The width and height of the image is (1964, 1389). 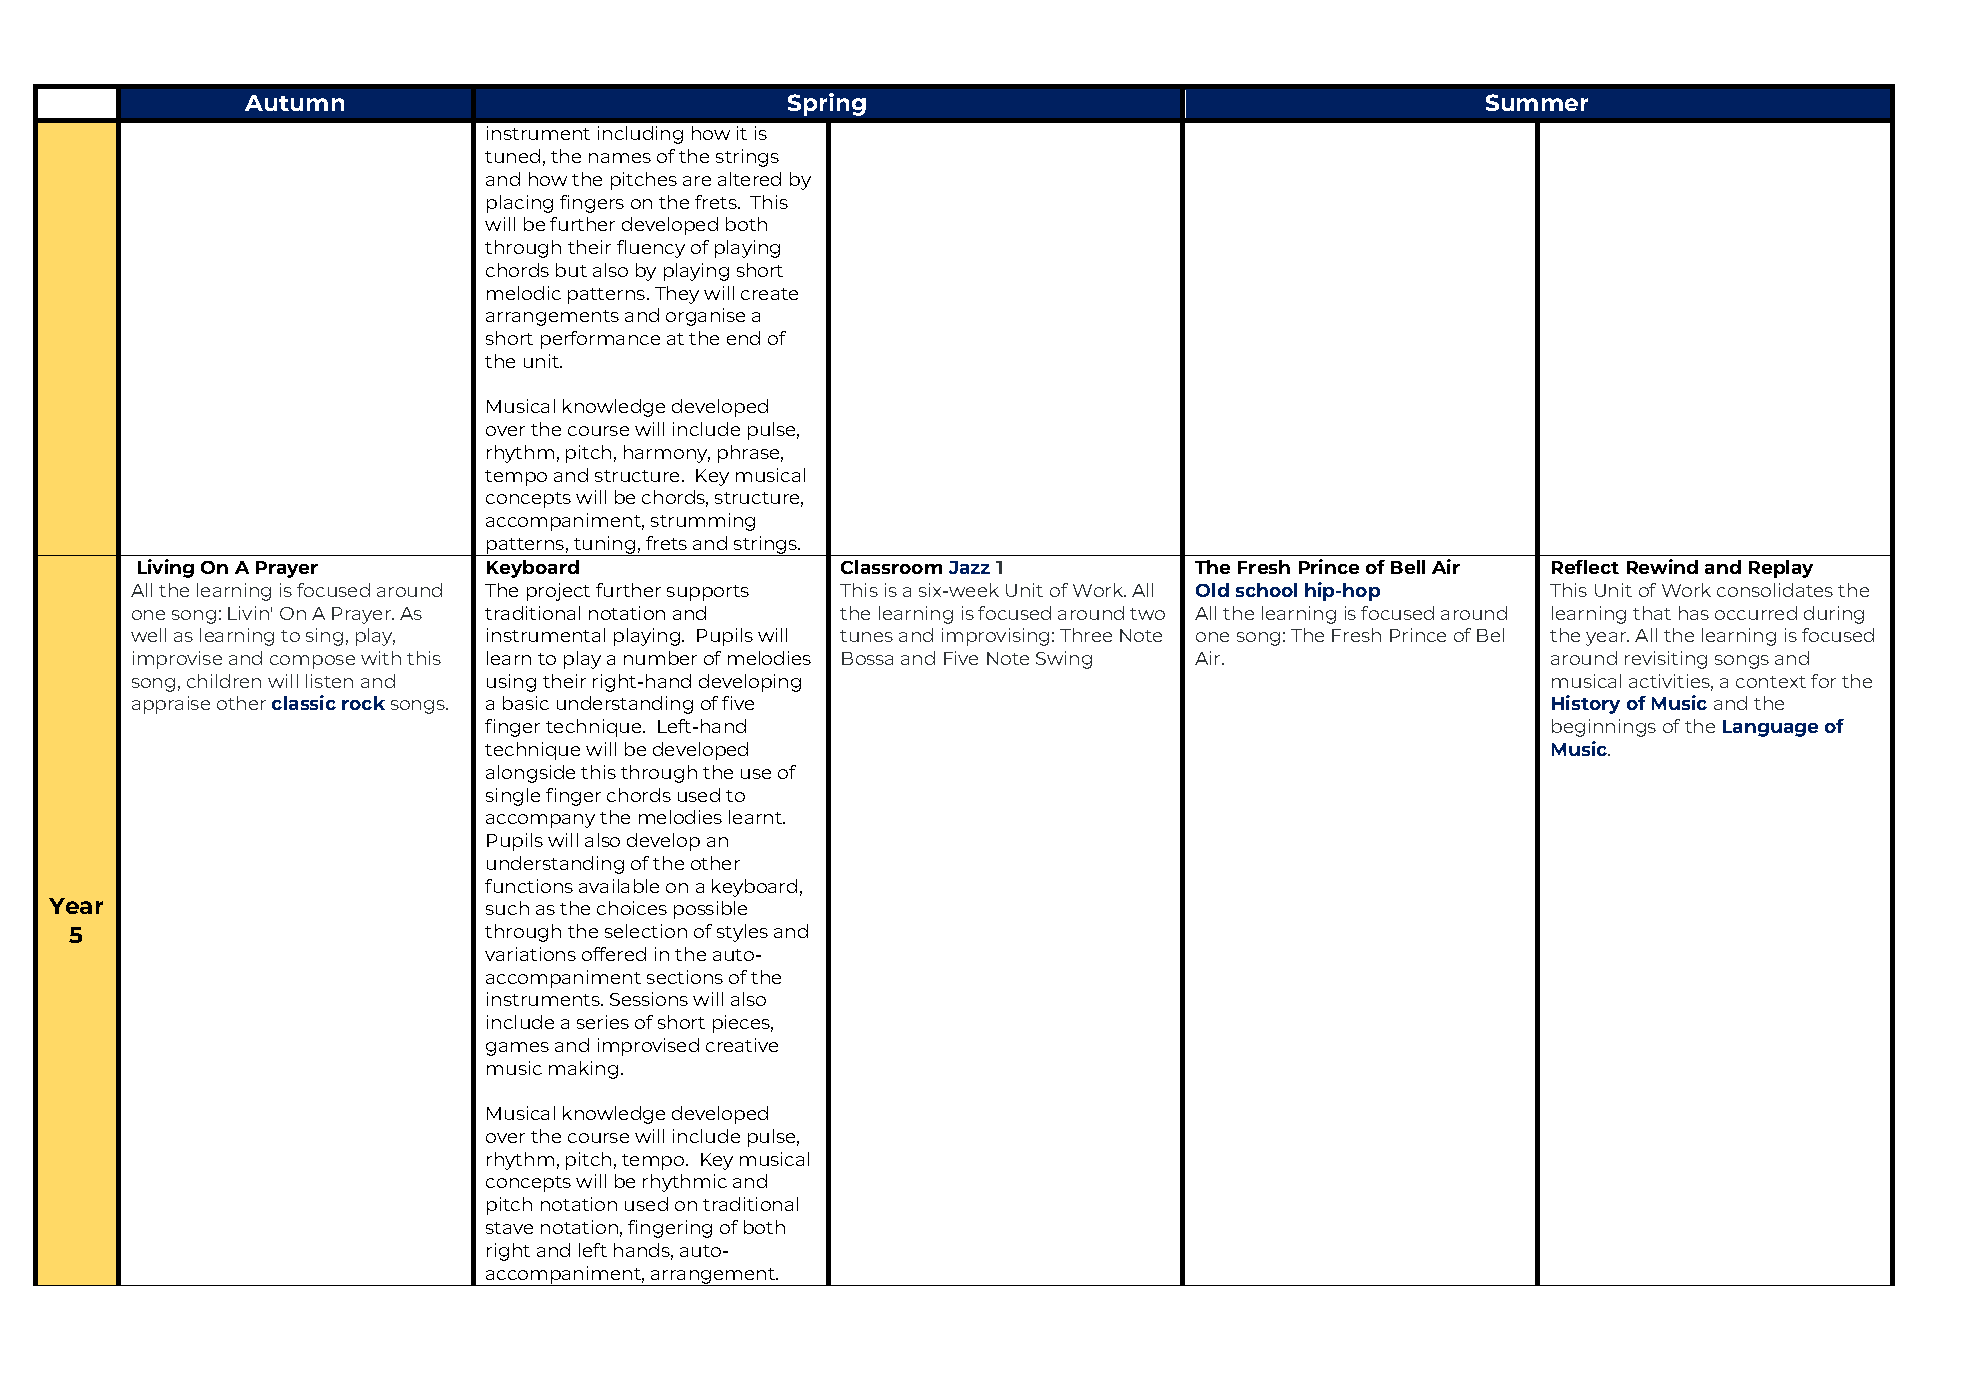 I want to click on Autumn, so click(x=294, y=103).
